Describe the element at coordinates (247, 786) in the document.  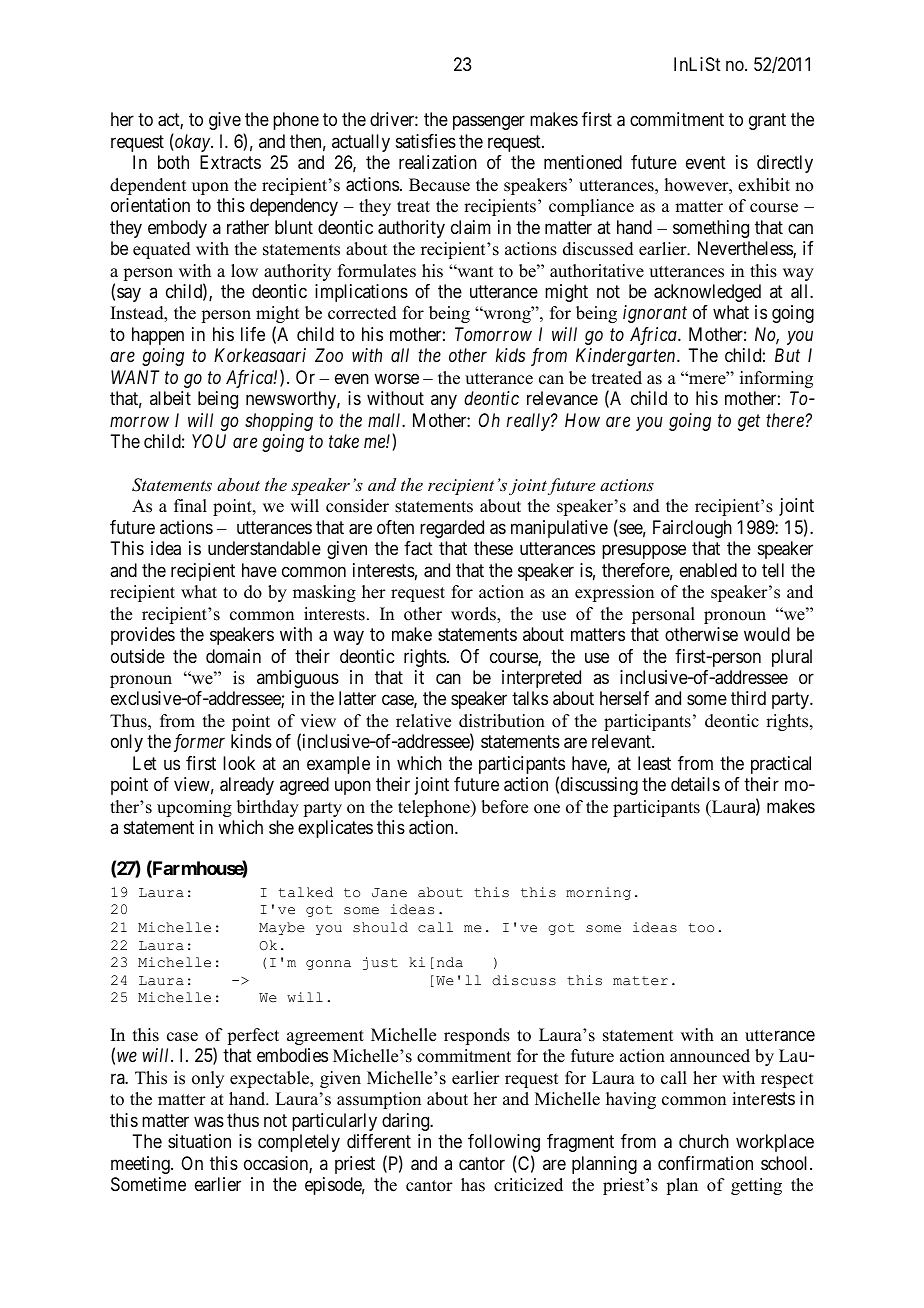
I see `already` at that location.
